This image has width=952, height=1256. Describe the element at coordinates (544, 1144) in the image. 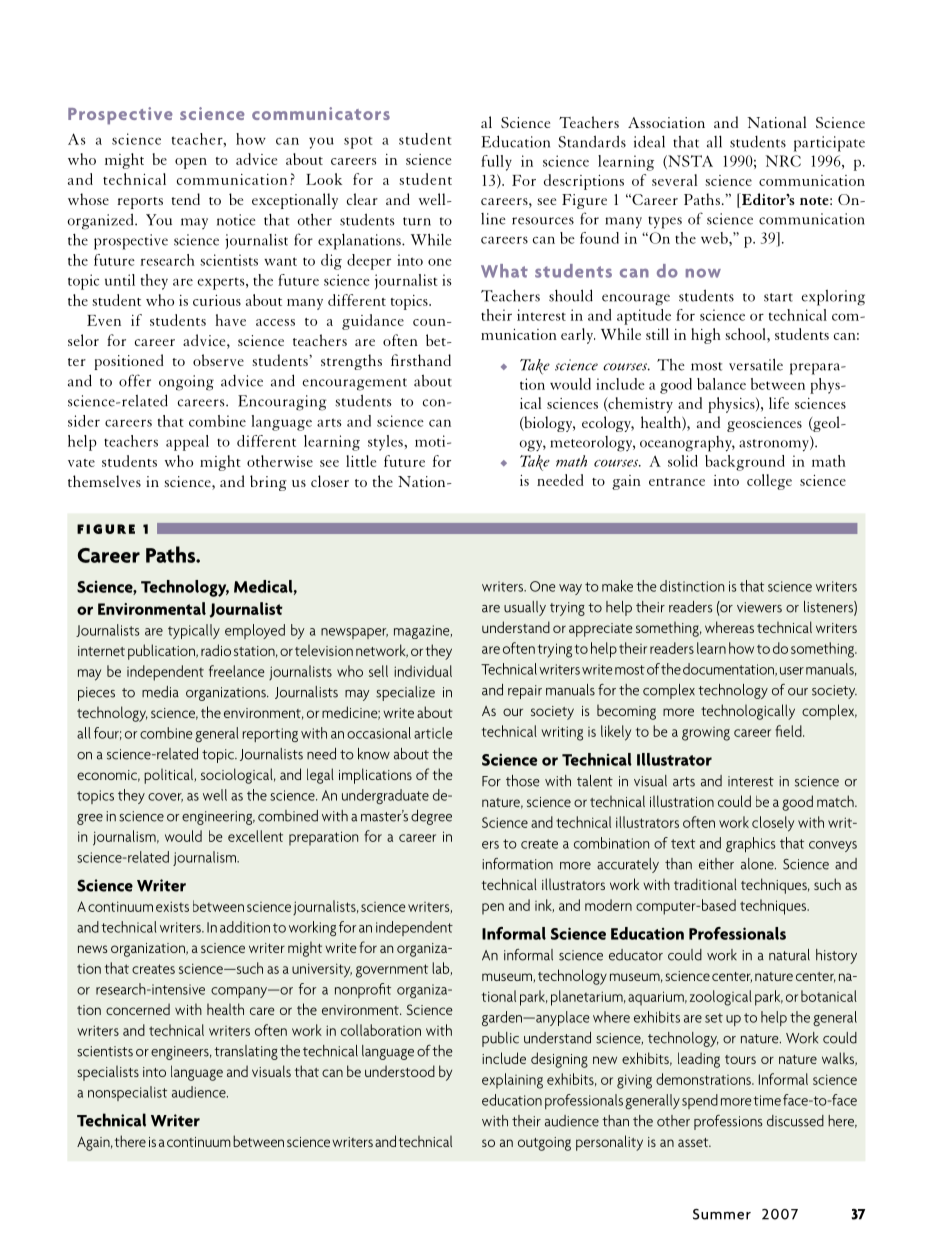

I see `outgoing` at that location.
